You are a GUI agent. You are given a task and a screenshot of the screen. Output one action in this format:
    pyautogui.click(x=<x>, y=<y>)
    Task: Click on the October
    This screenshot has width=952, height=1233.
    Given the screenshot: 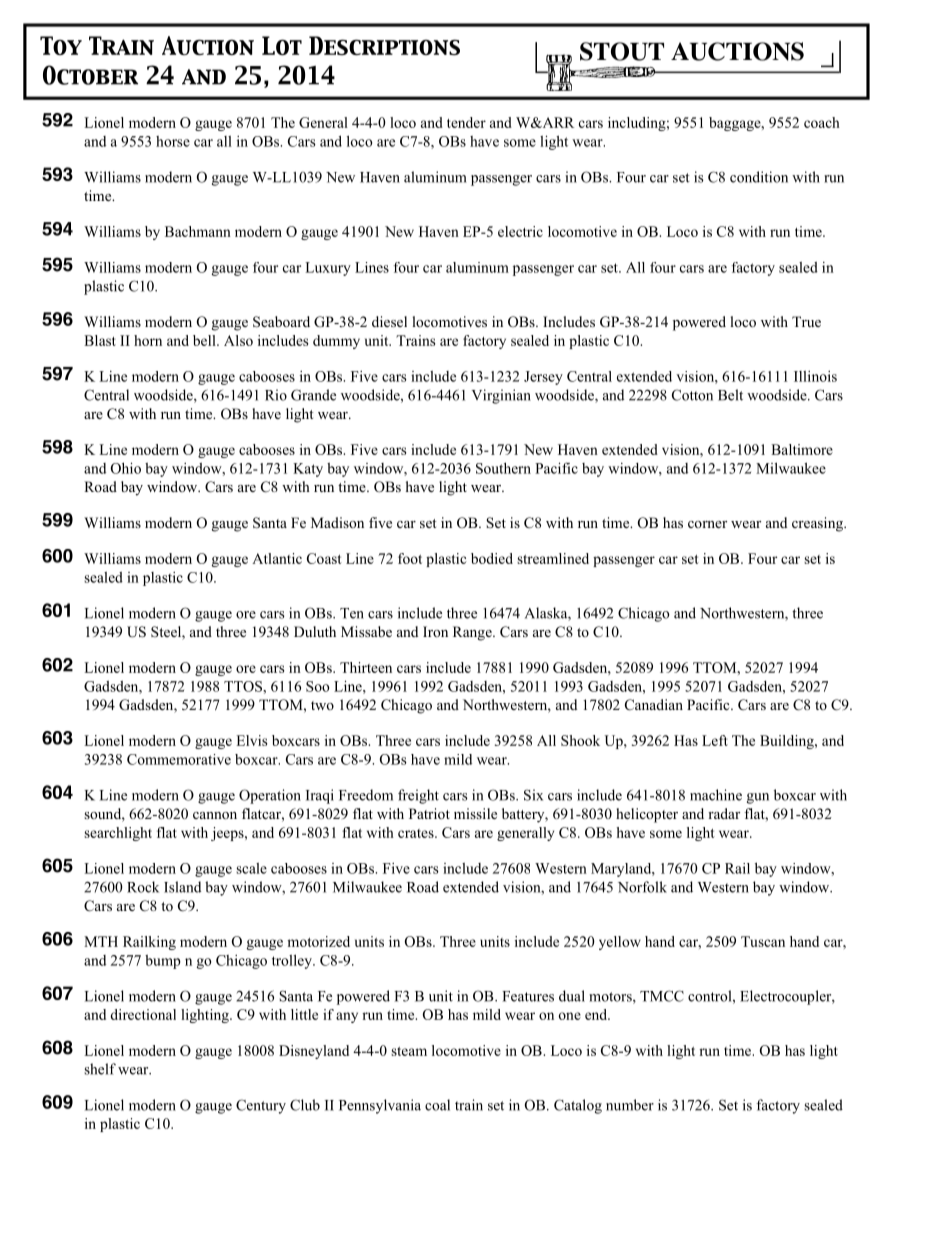 What is the action you would take?
    pyautogui.click(x=90, y=75)
